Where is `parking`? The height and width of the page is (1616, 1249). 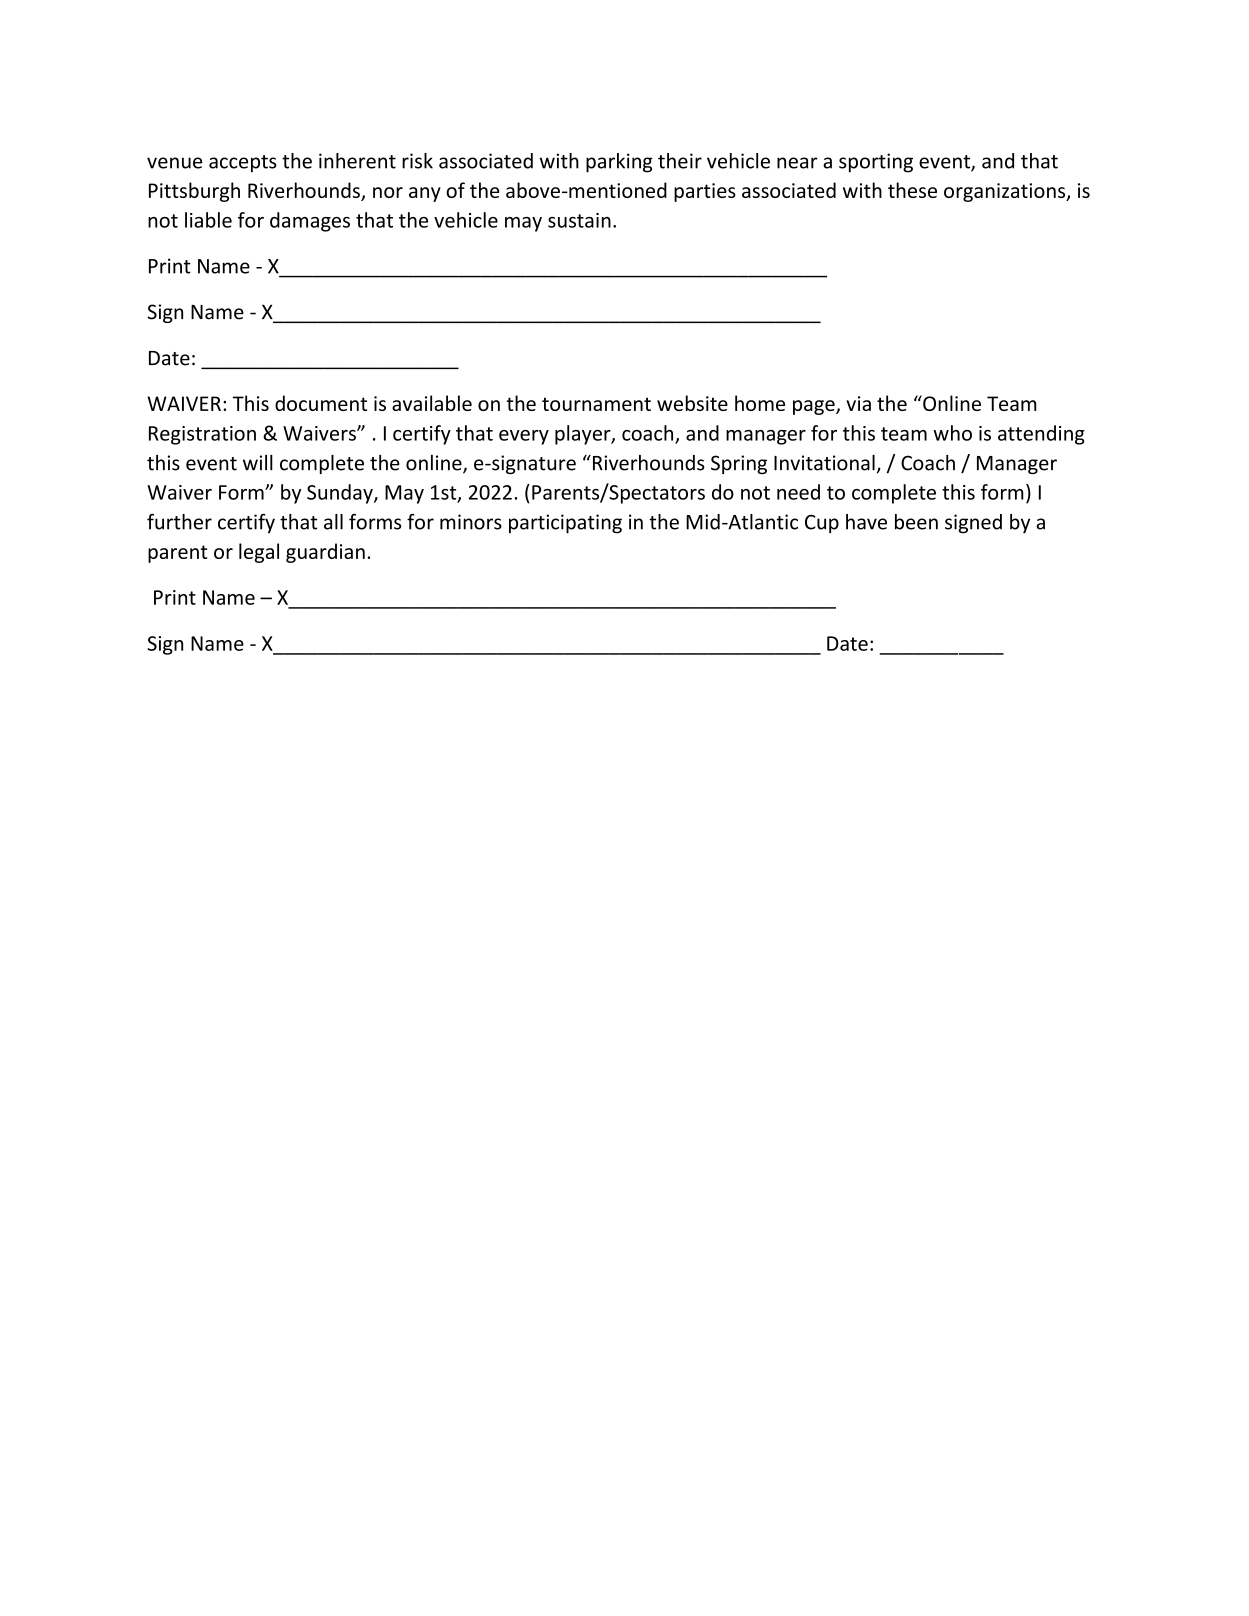 parking is located at coordinates (619, 163).
